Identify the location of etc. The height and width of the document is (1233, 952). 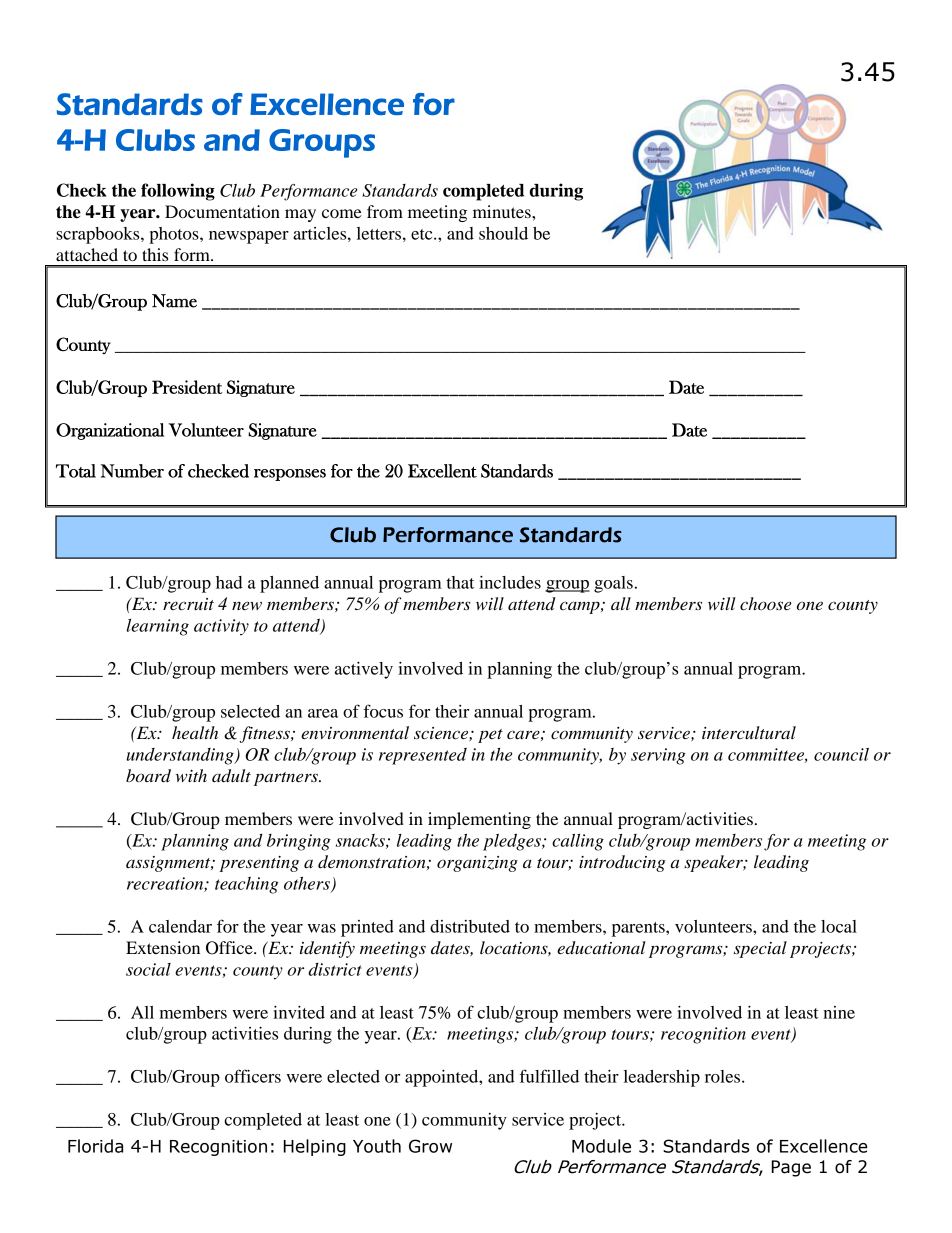
(423, 234).
